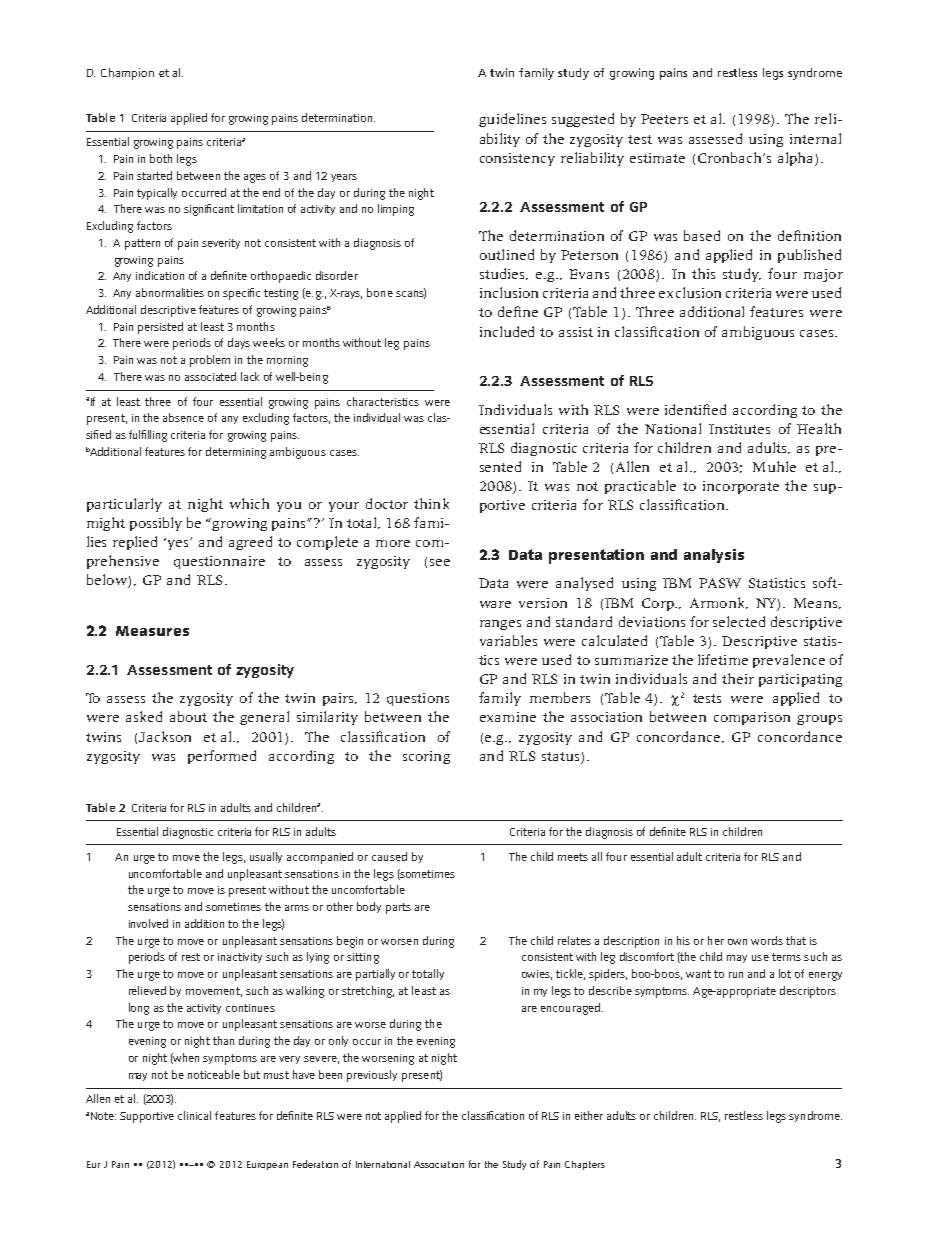  What do you see at coordinates (426, 757) in the page?
I see `scoring` at bounding box center [426, 757].
